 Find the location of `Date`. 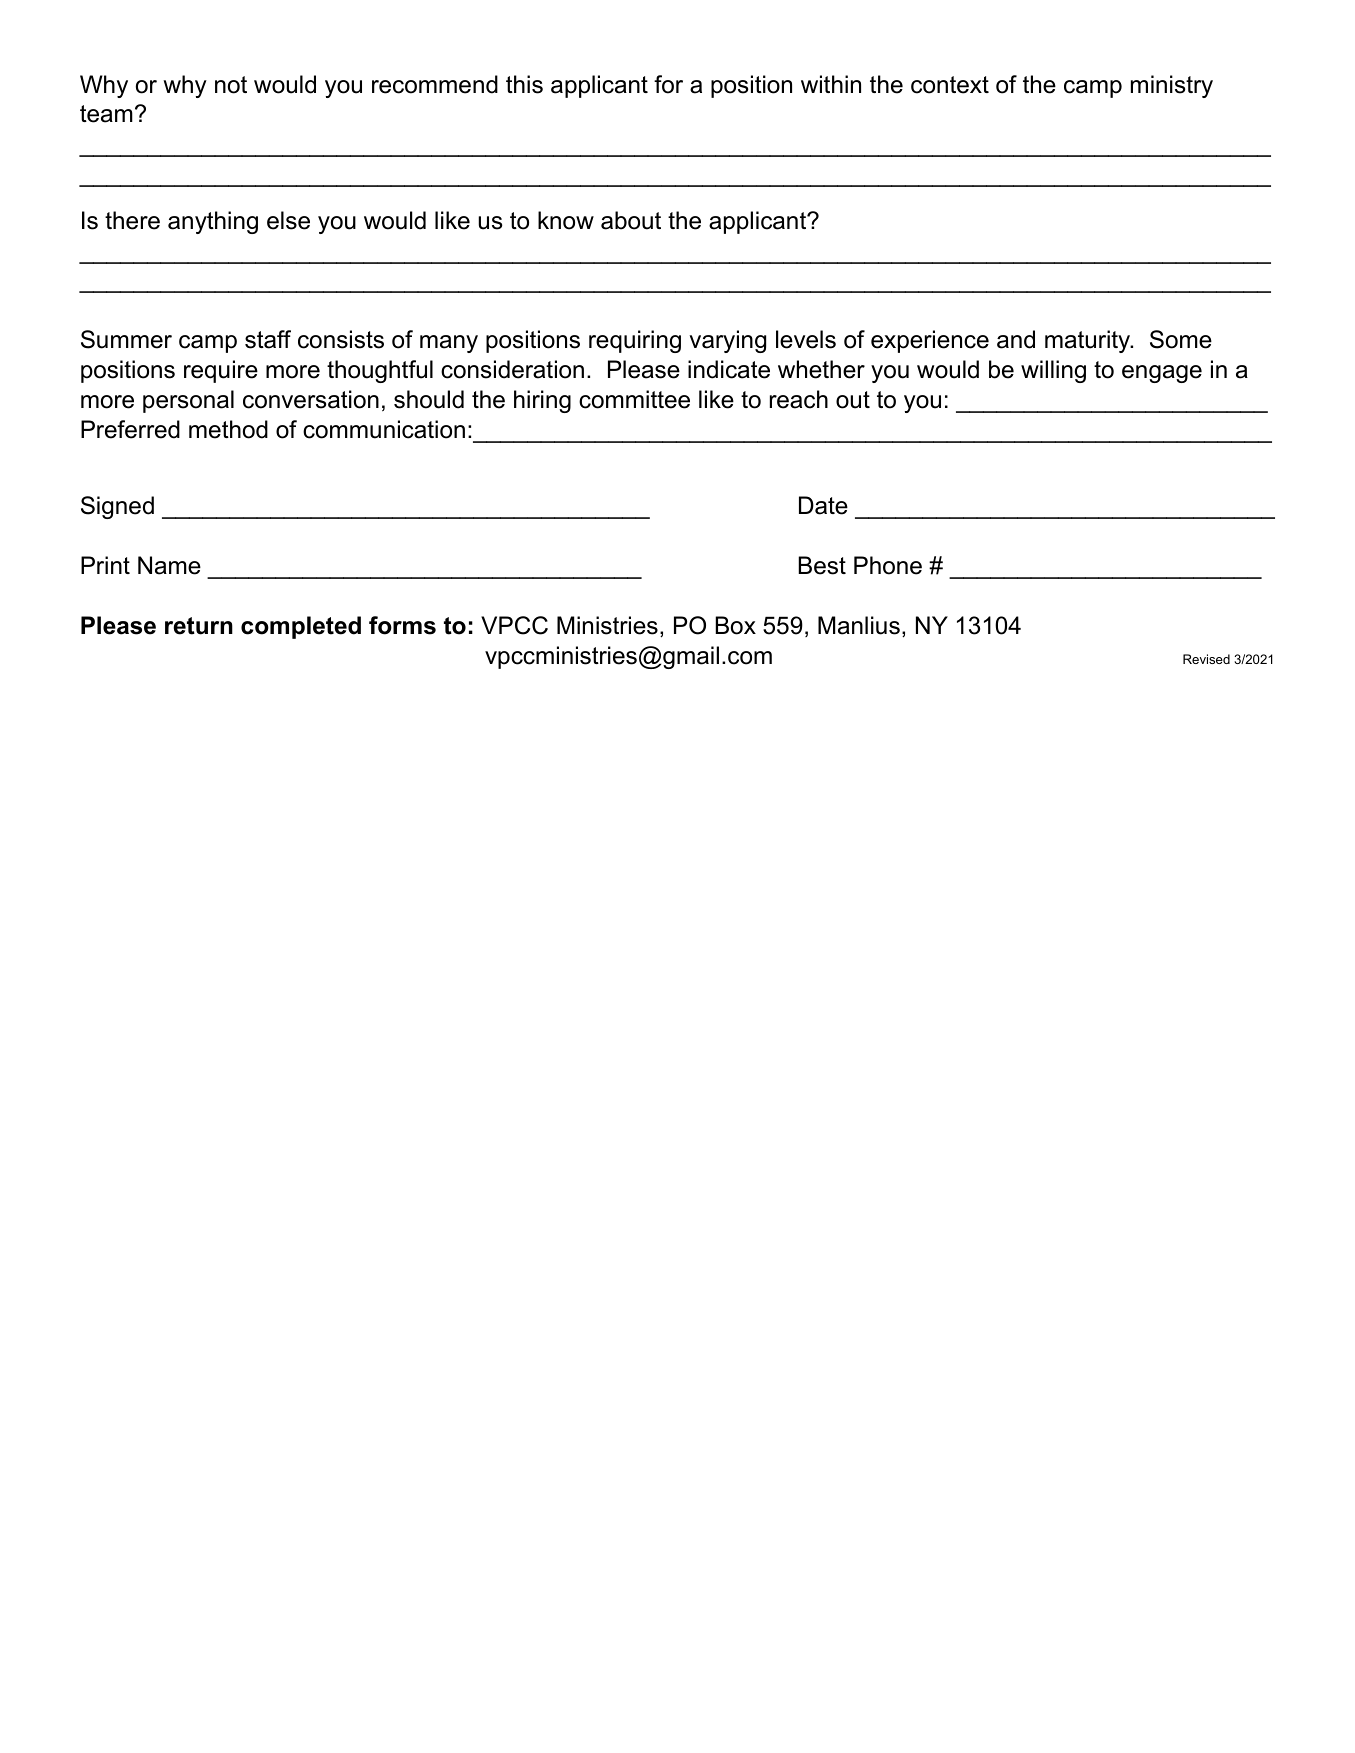

Date is located at coordinates (823, 505).
